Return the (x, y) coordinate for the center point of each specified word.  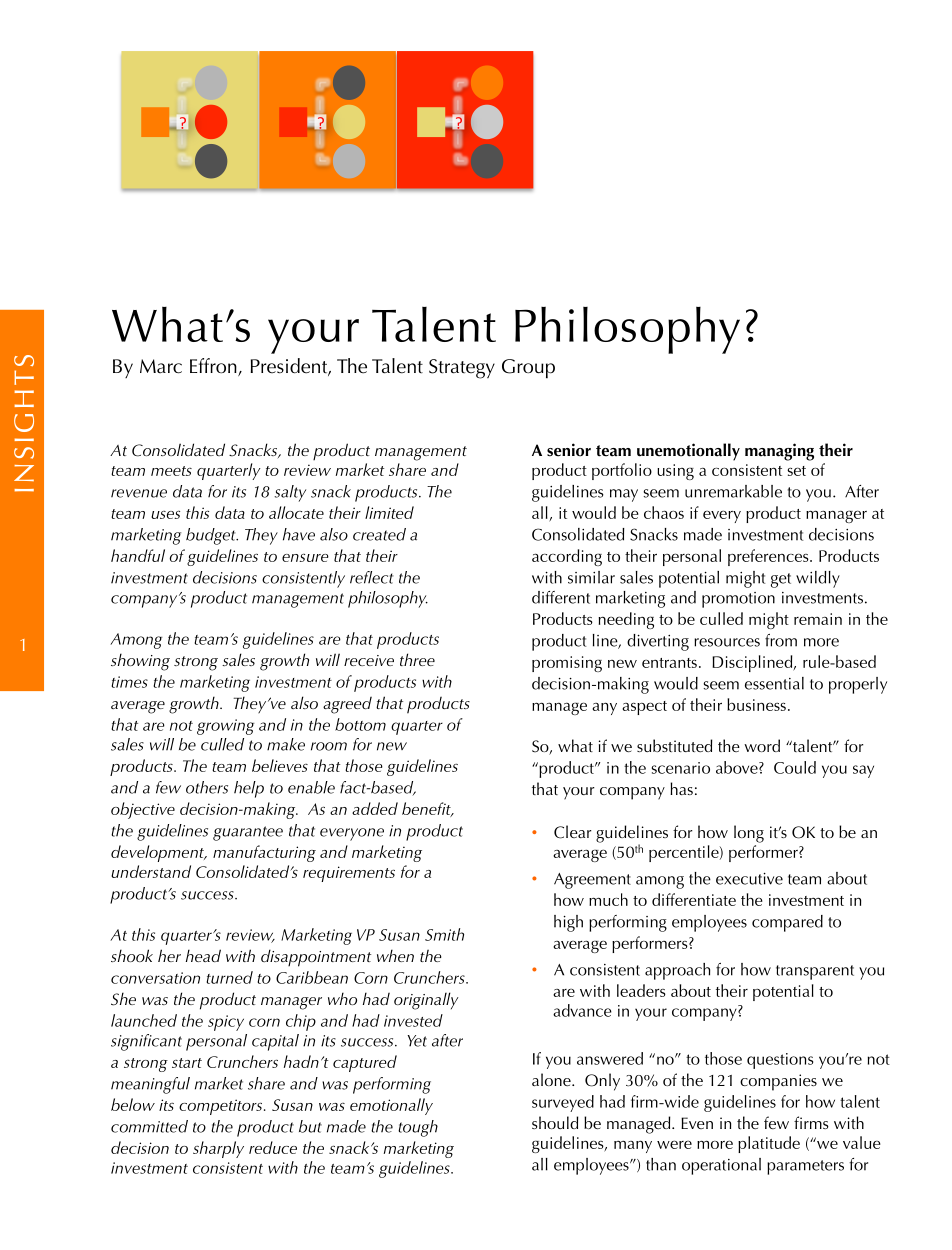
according (567, 557)
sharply (218, 1149)
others (207, 787)
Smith (444, 934)
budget (212, 536)
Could (795, 767)
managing (779, 452)
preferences (769, 557)
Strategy (462, 369)
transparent (815, 972)
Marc (161, 366)
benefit (427, 809)
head (203, 955)
